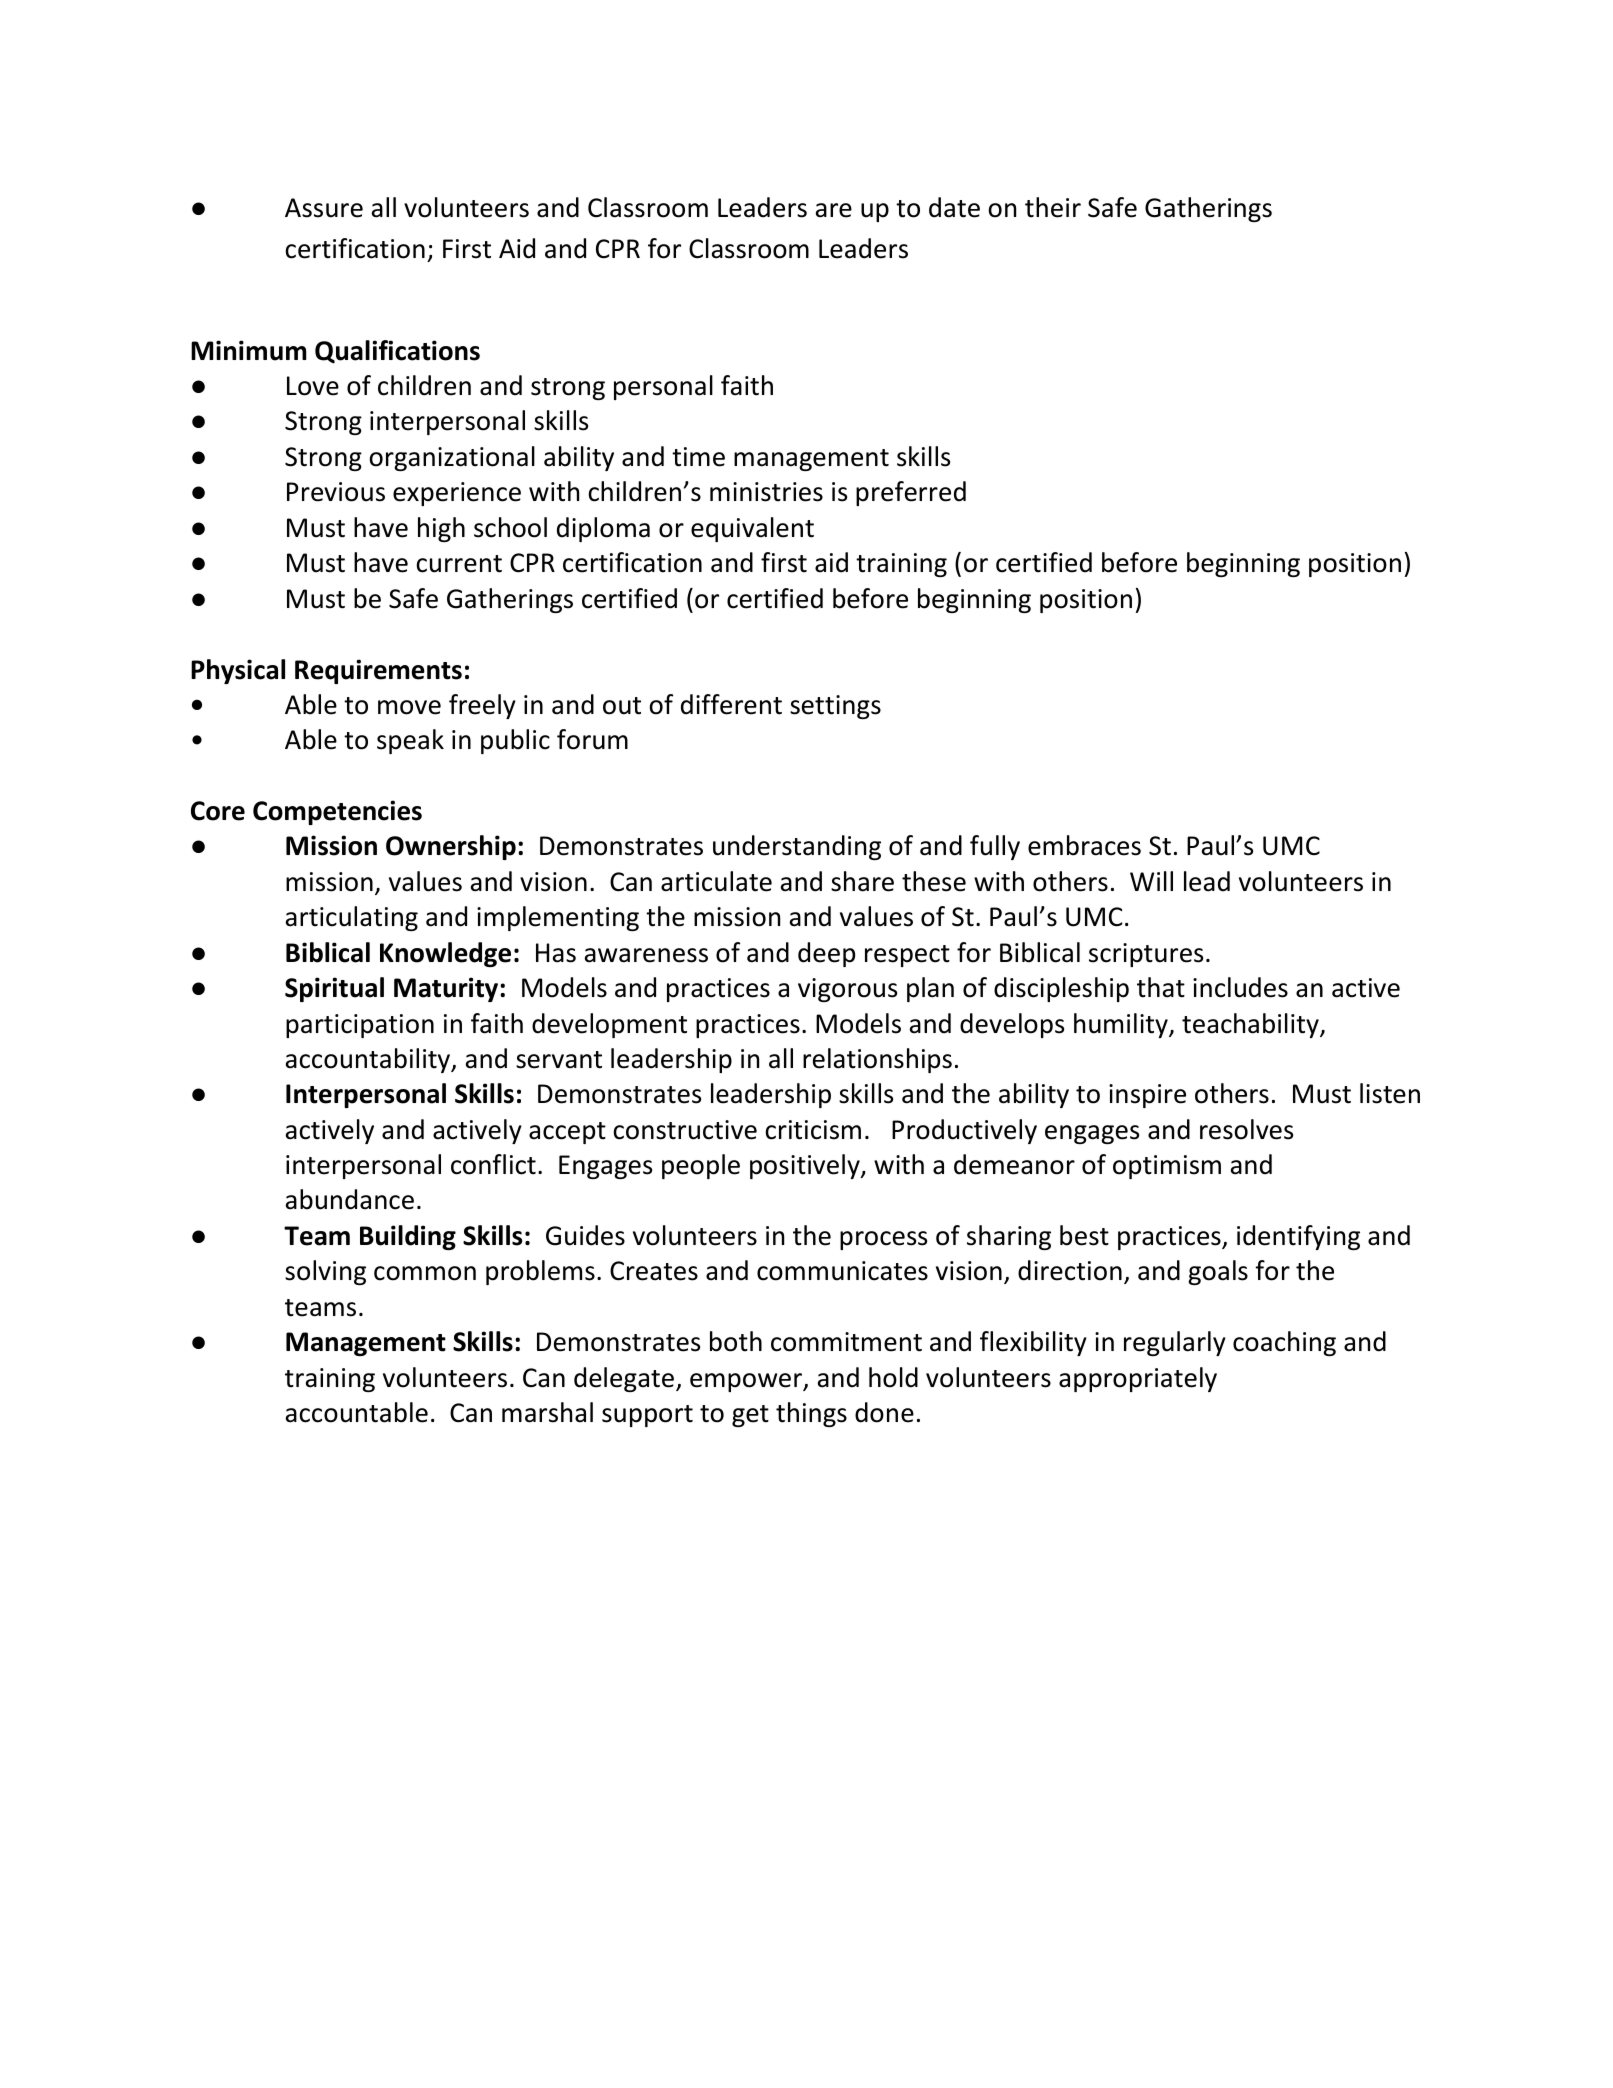  I want to click on marshal, so click(547, 1412).
